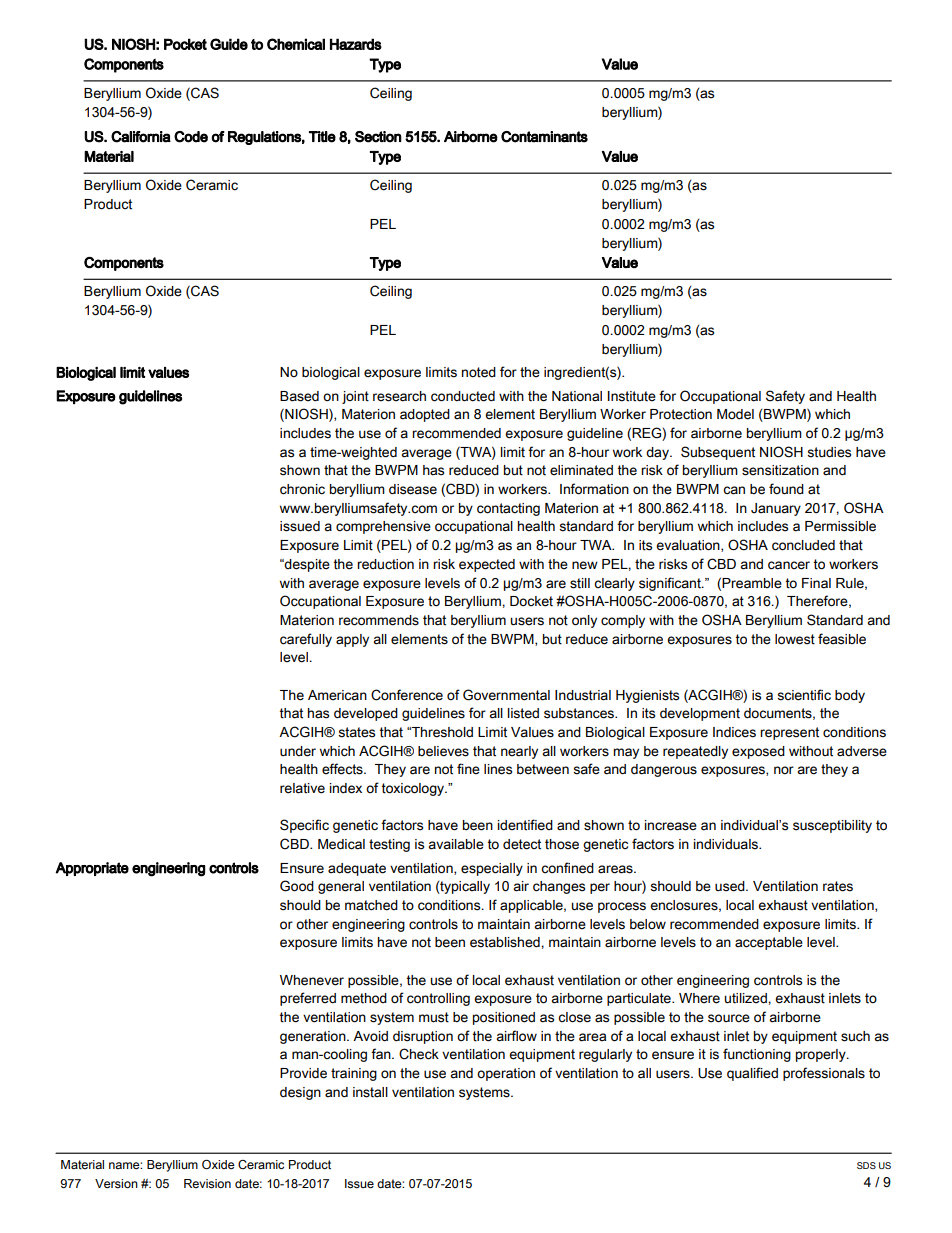 Image resolution: width=952 pixels, height=1233 pixels. I want to click on Docket, so click(531, 601).
